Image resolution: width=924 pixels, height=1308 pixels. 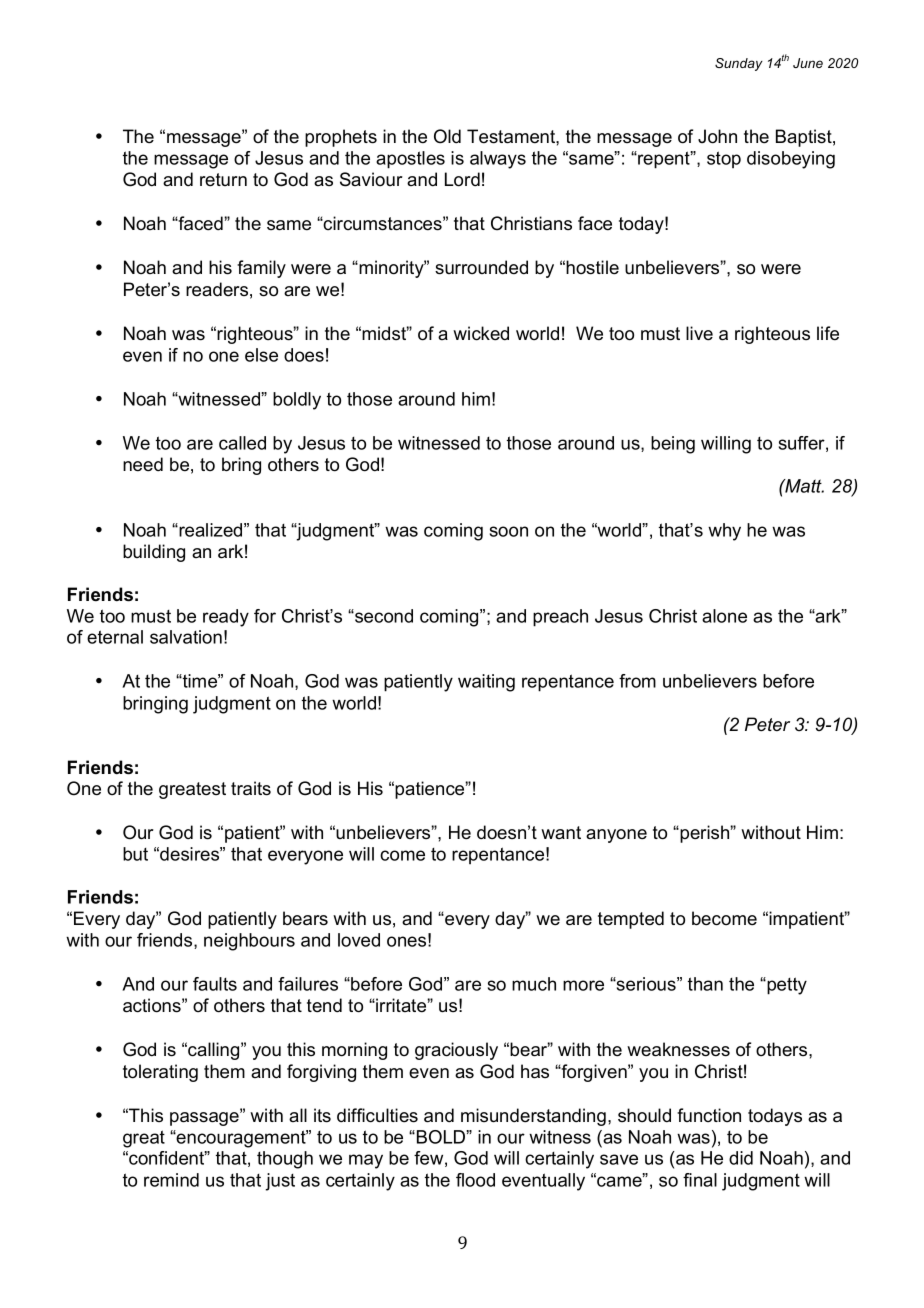 What do you see at coordinates (739, 64) in the image?
I see `Sunday` at bounding box center [739, 64].
